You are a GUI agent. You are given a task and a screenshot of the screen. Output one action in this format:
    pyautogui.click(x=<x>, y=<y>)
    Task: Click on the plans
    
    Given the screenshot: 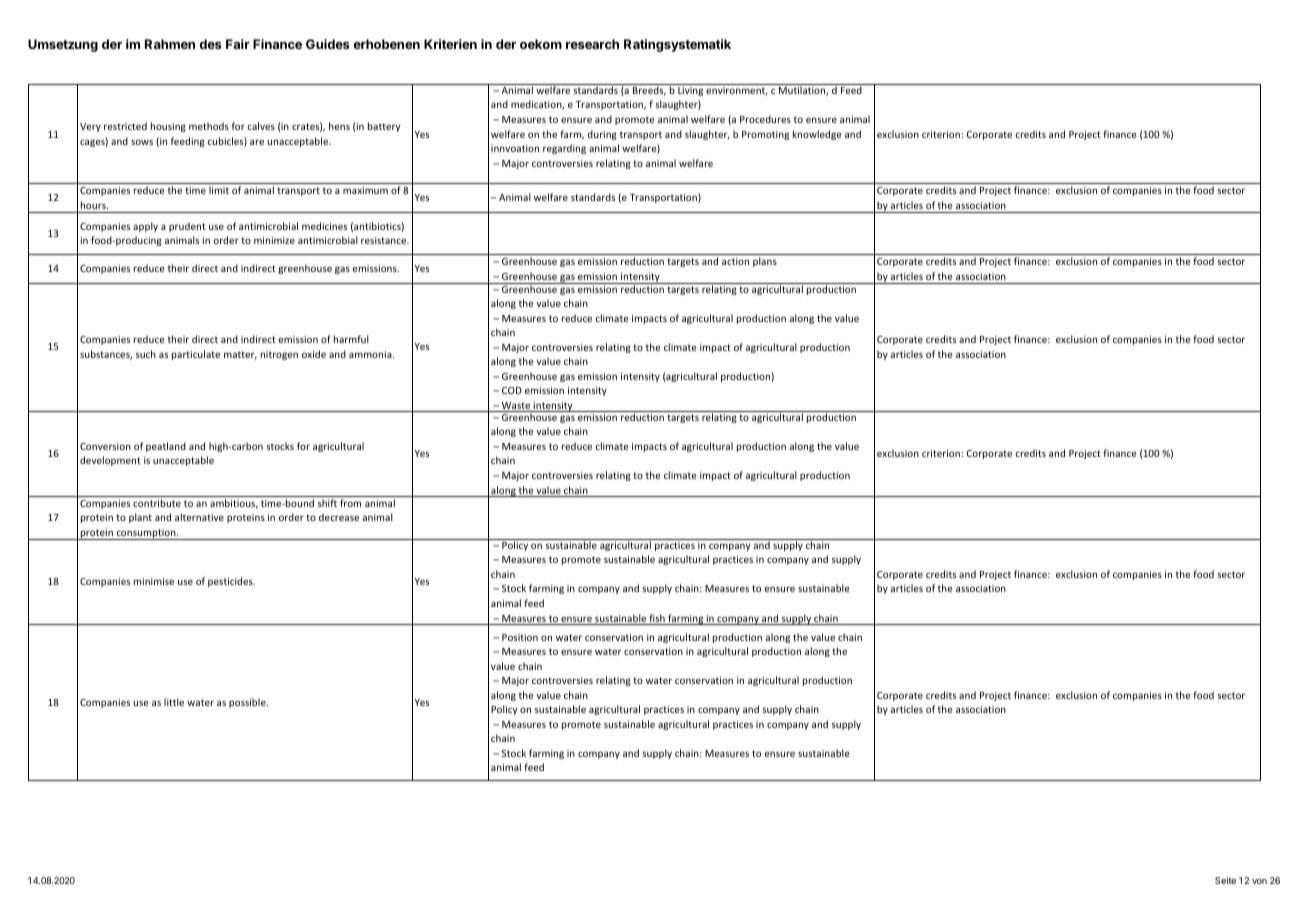 What is the action you would take?
    pyautogui.click(x=765, y=262)
